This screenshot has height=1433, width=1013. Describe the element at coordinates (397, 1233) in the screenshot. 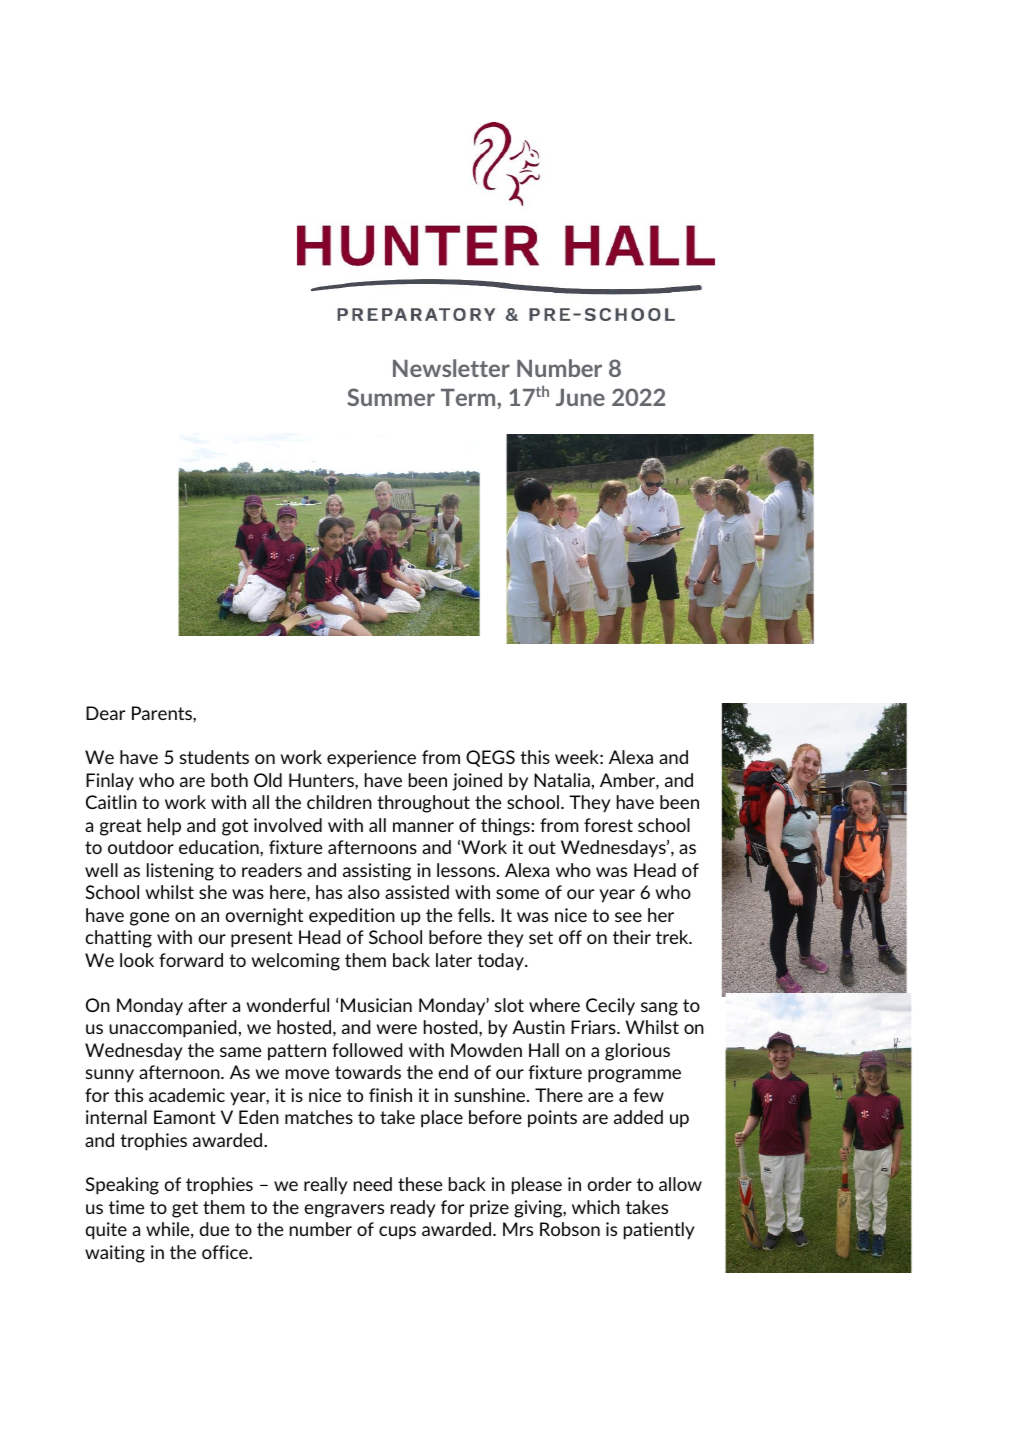

I see `cups` at that location.
